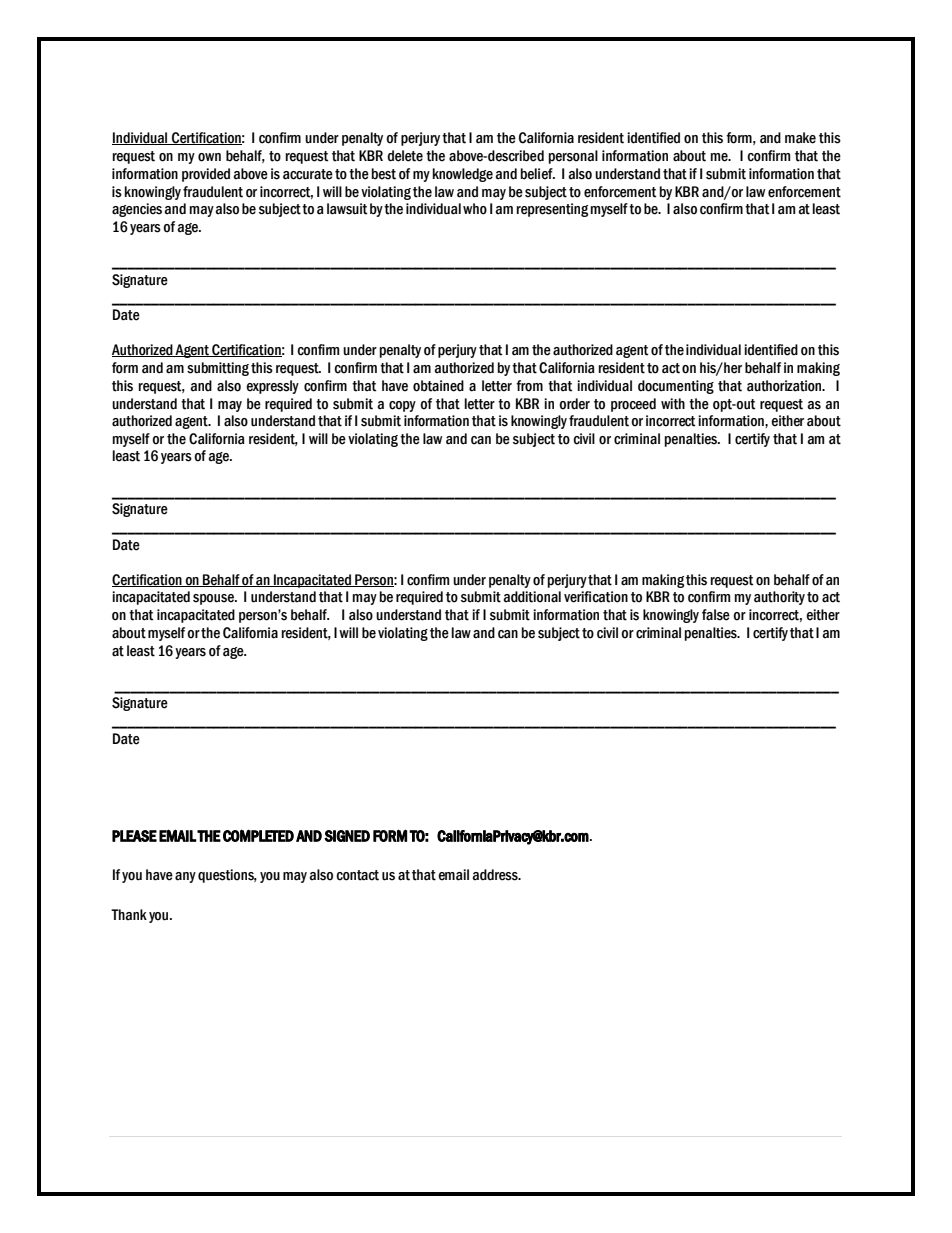 The height and width of the image is (1233, 952). I want to click on spouse, so click(214, 599).
